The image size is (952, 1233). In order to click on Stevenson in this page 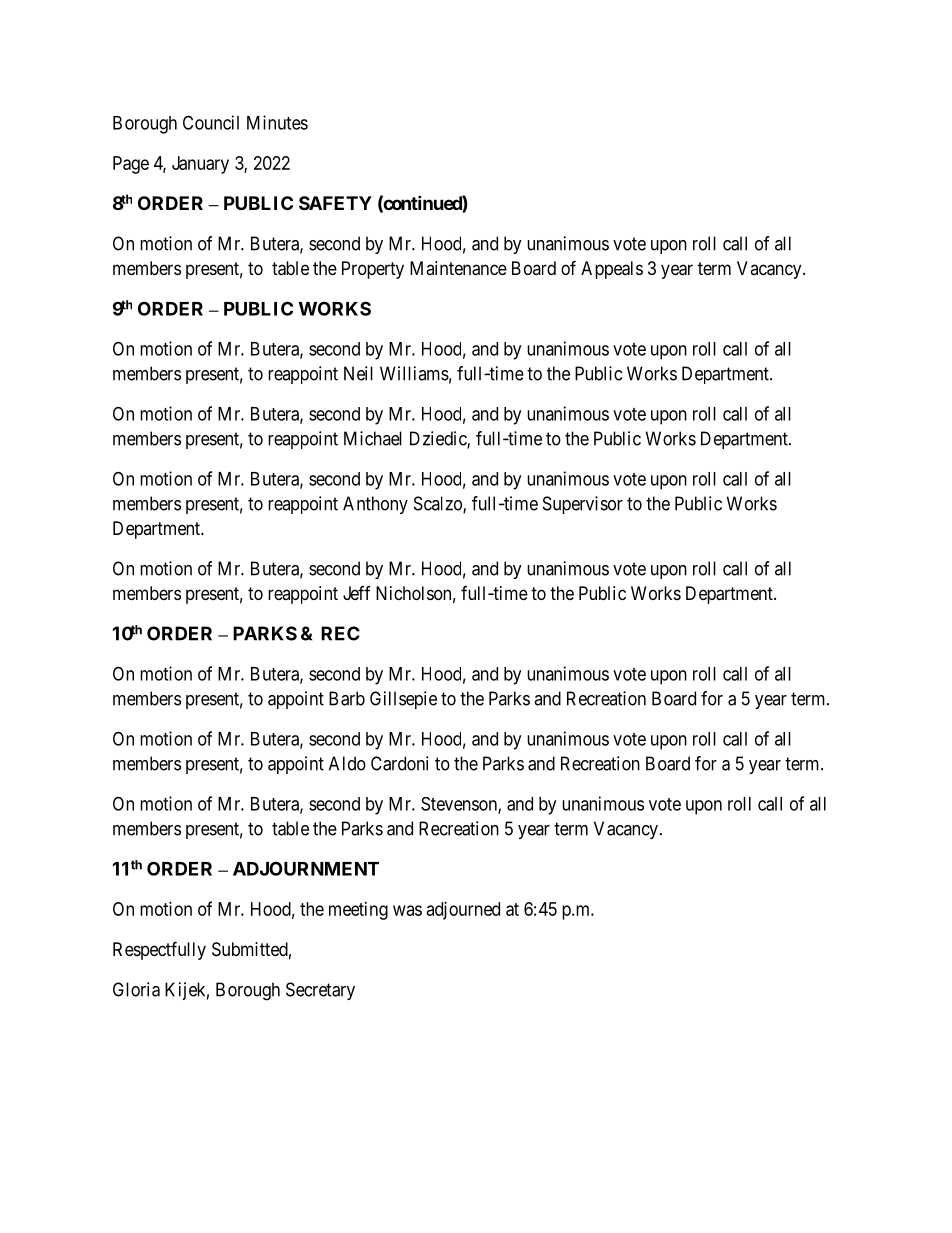, I will do `click(460, 805)`.
